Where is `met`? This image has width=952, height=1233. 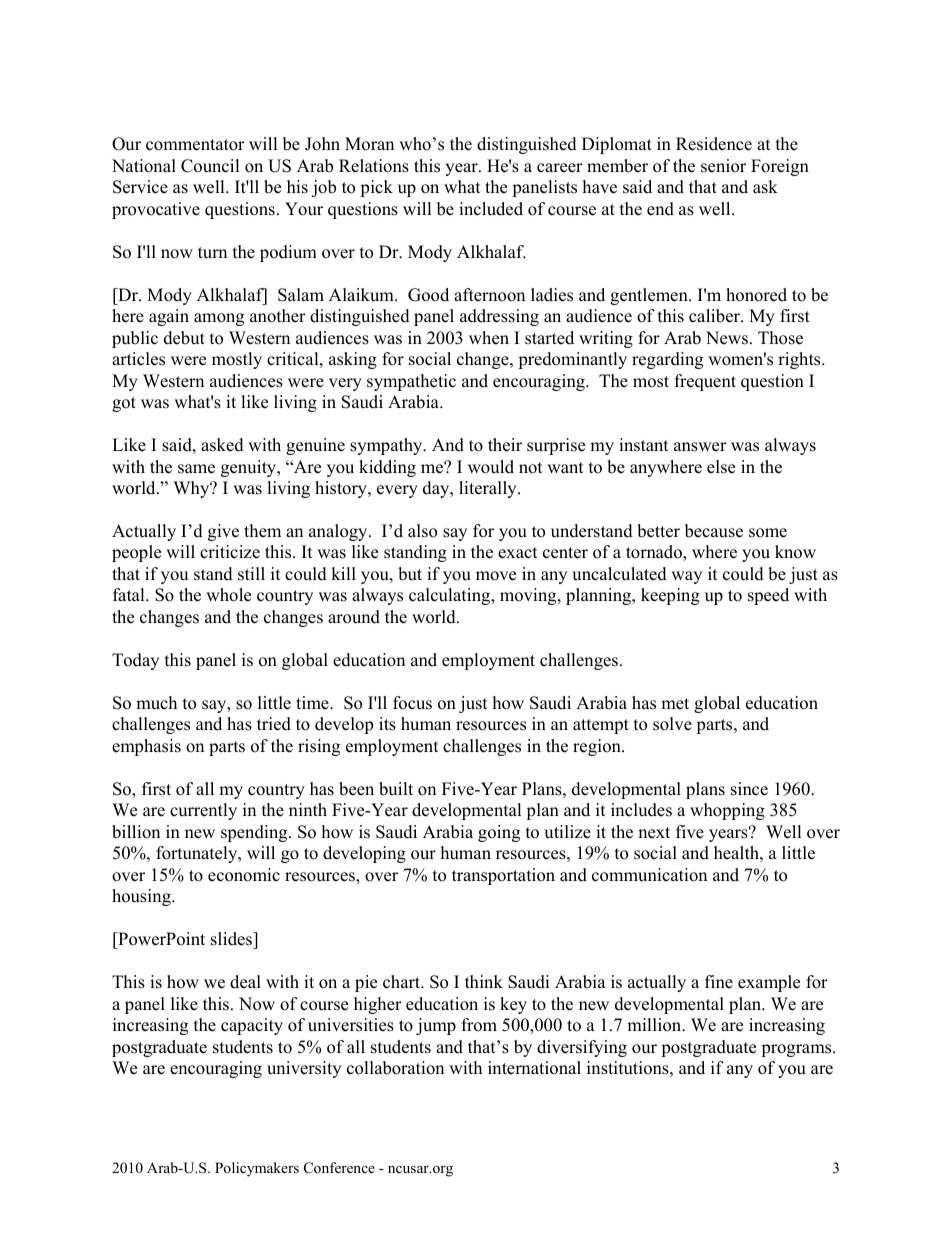
met is located at coordinates (675, 704).
